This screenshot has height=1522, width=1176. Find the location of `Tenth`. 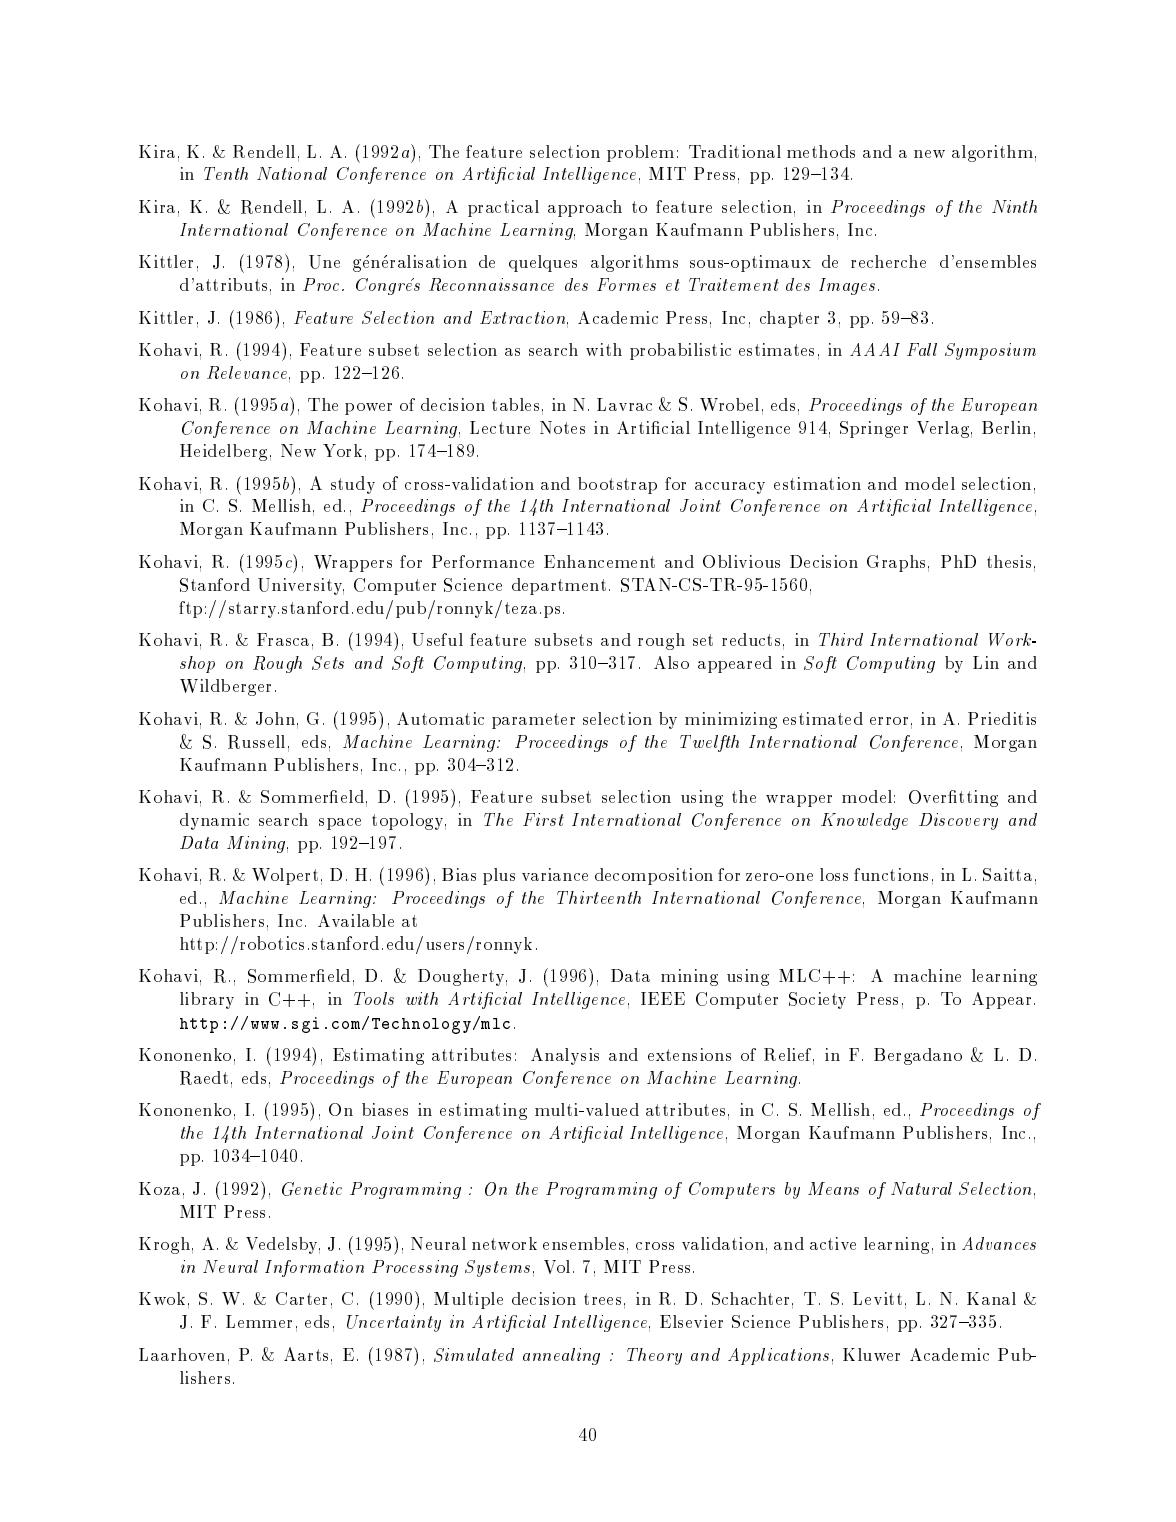

Tenth is located at coordinates (226, 173).
